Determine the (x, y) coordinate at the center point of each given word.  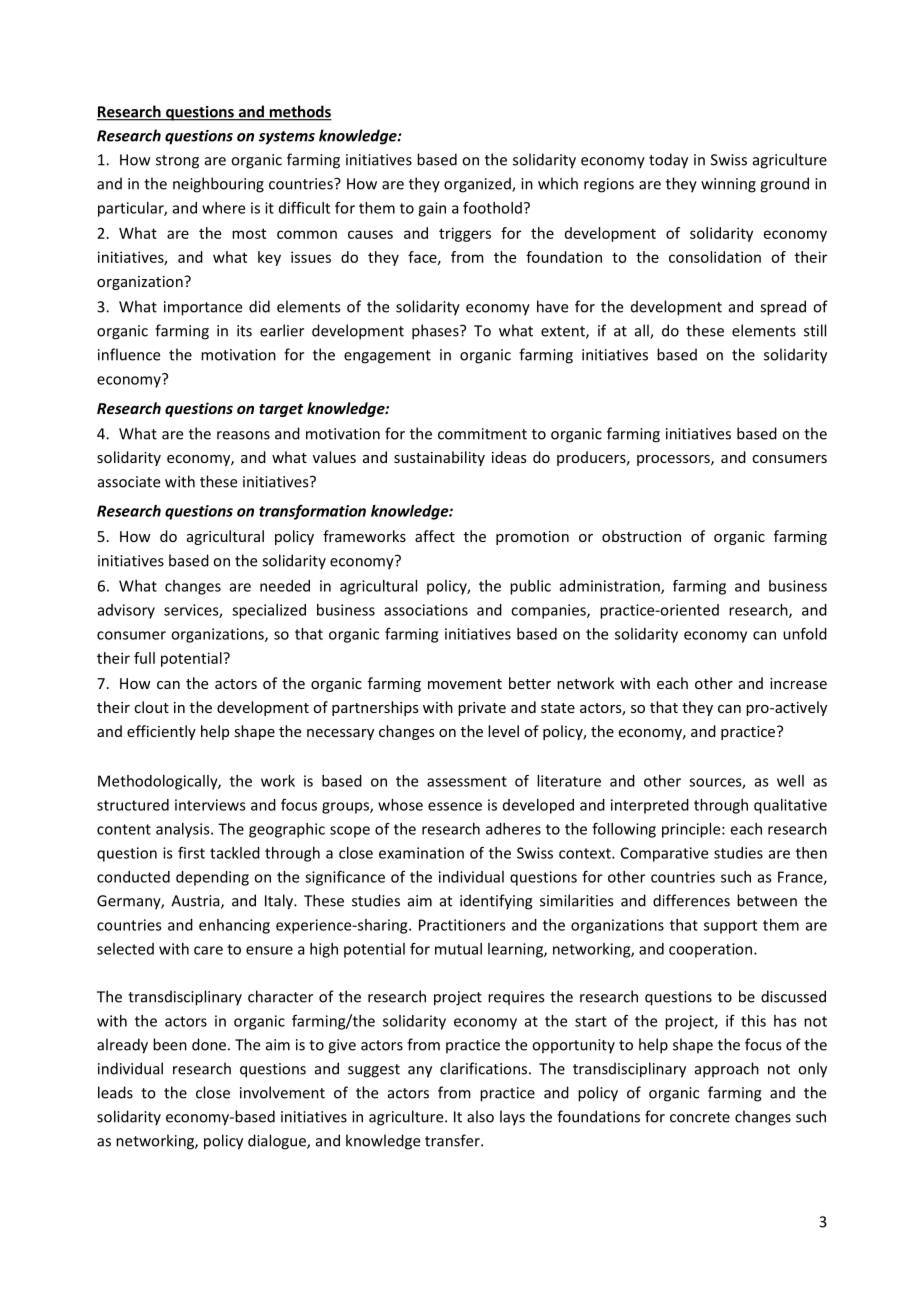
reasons (243, 435)
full (144, 658)
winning (728, 185)
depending (212, 878)
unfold (805, 633)
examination (421, 853)
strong (177, 162)
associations (426, 610)
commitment (482, 434)
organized (478, 185)
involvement (282, 1092)
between (767, 900)
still (815, 330)
